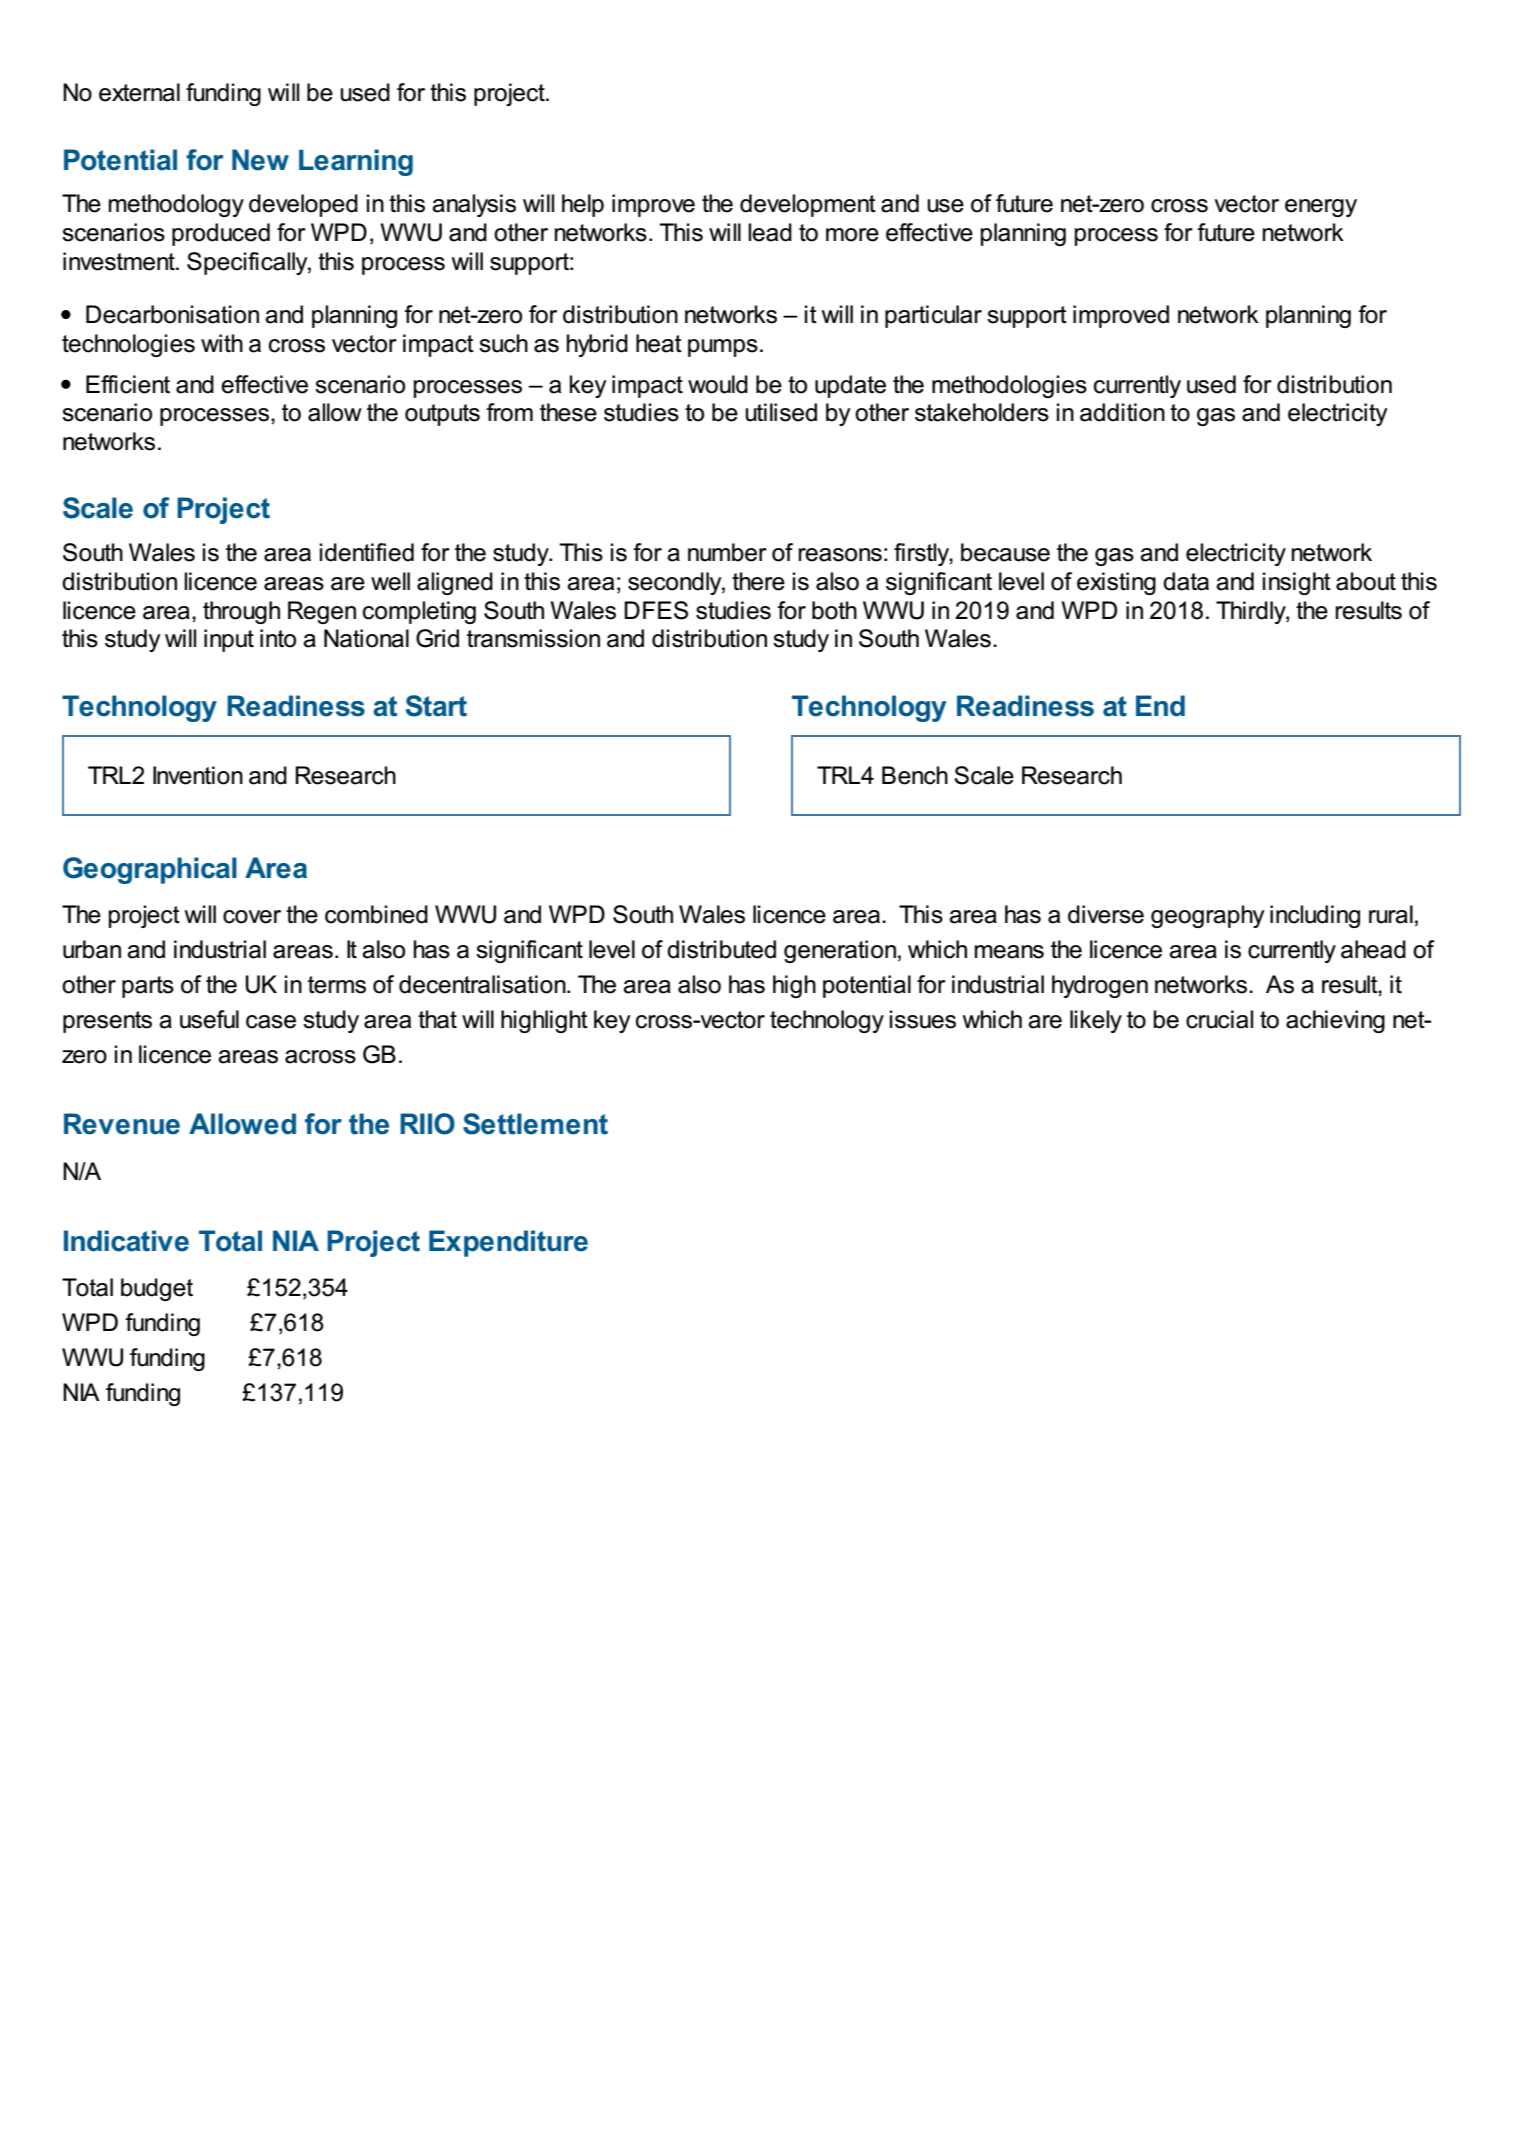 Image resolution: width=1523 pixels, height=2155 pixels. I want to click on Expenditure, so click(508, 1243).
